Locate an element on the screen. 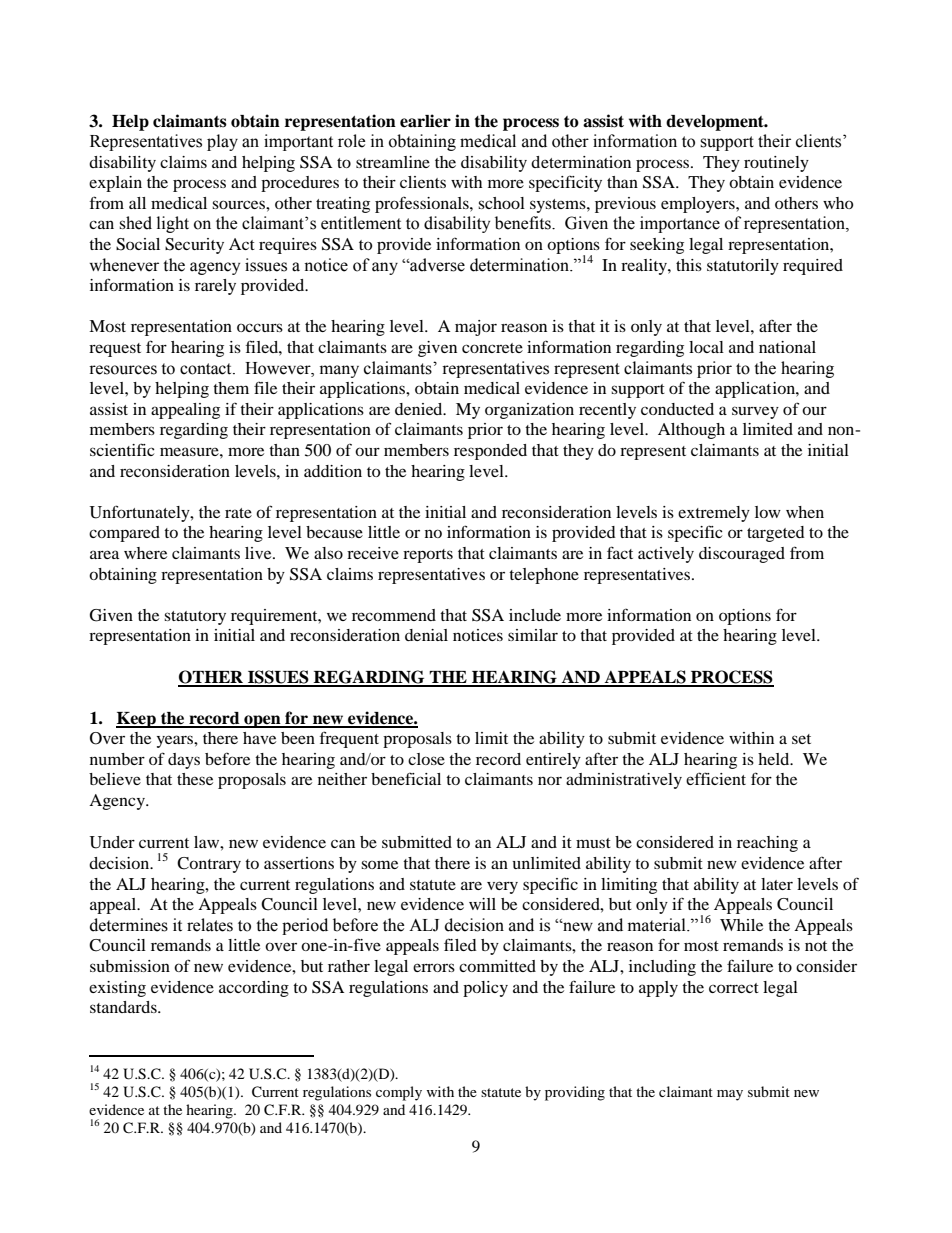  play is located at coordinates (222, 142).
